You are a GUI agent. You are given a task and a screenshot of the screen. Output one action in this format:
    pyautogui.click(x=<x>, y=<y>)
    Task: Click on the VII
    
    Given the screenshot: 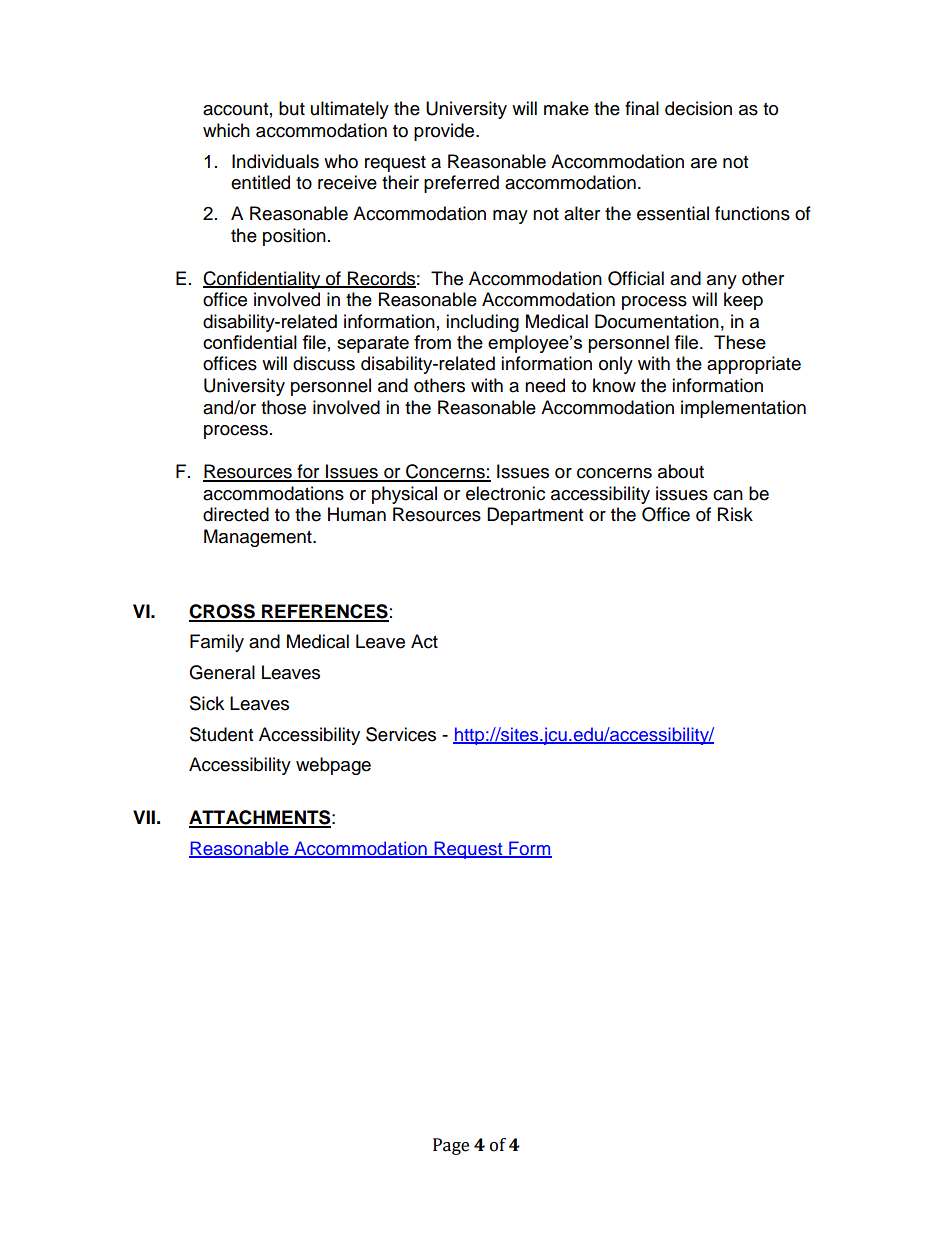 What is the action you would take?
    pyautogui.click(x=144, y=817)
